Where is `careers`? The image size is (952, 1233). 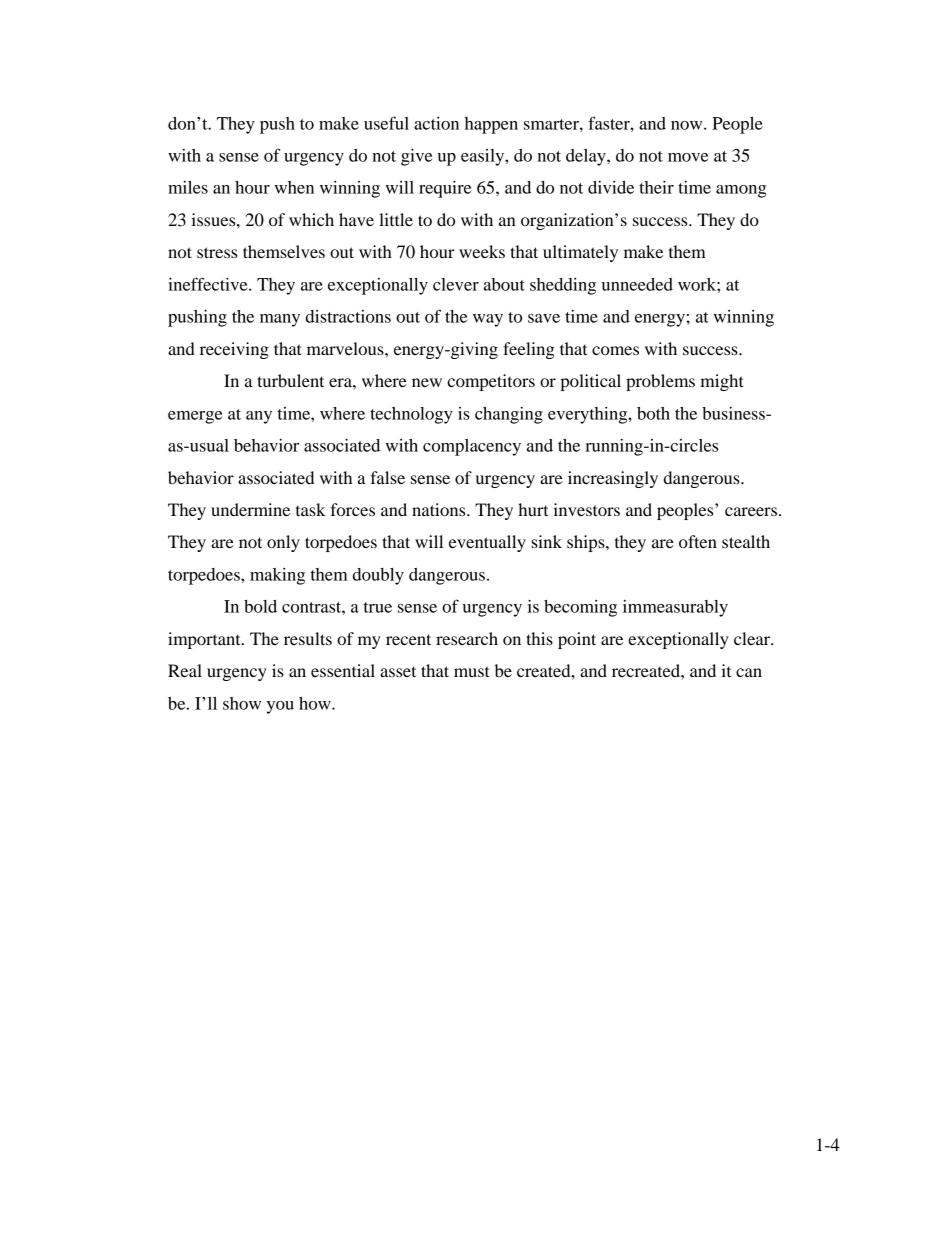 careers is located at coordinates (751, 511).
